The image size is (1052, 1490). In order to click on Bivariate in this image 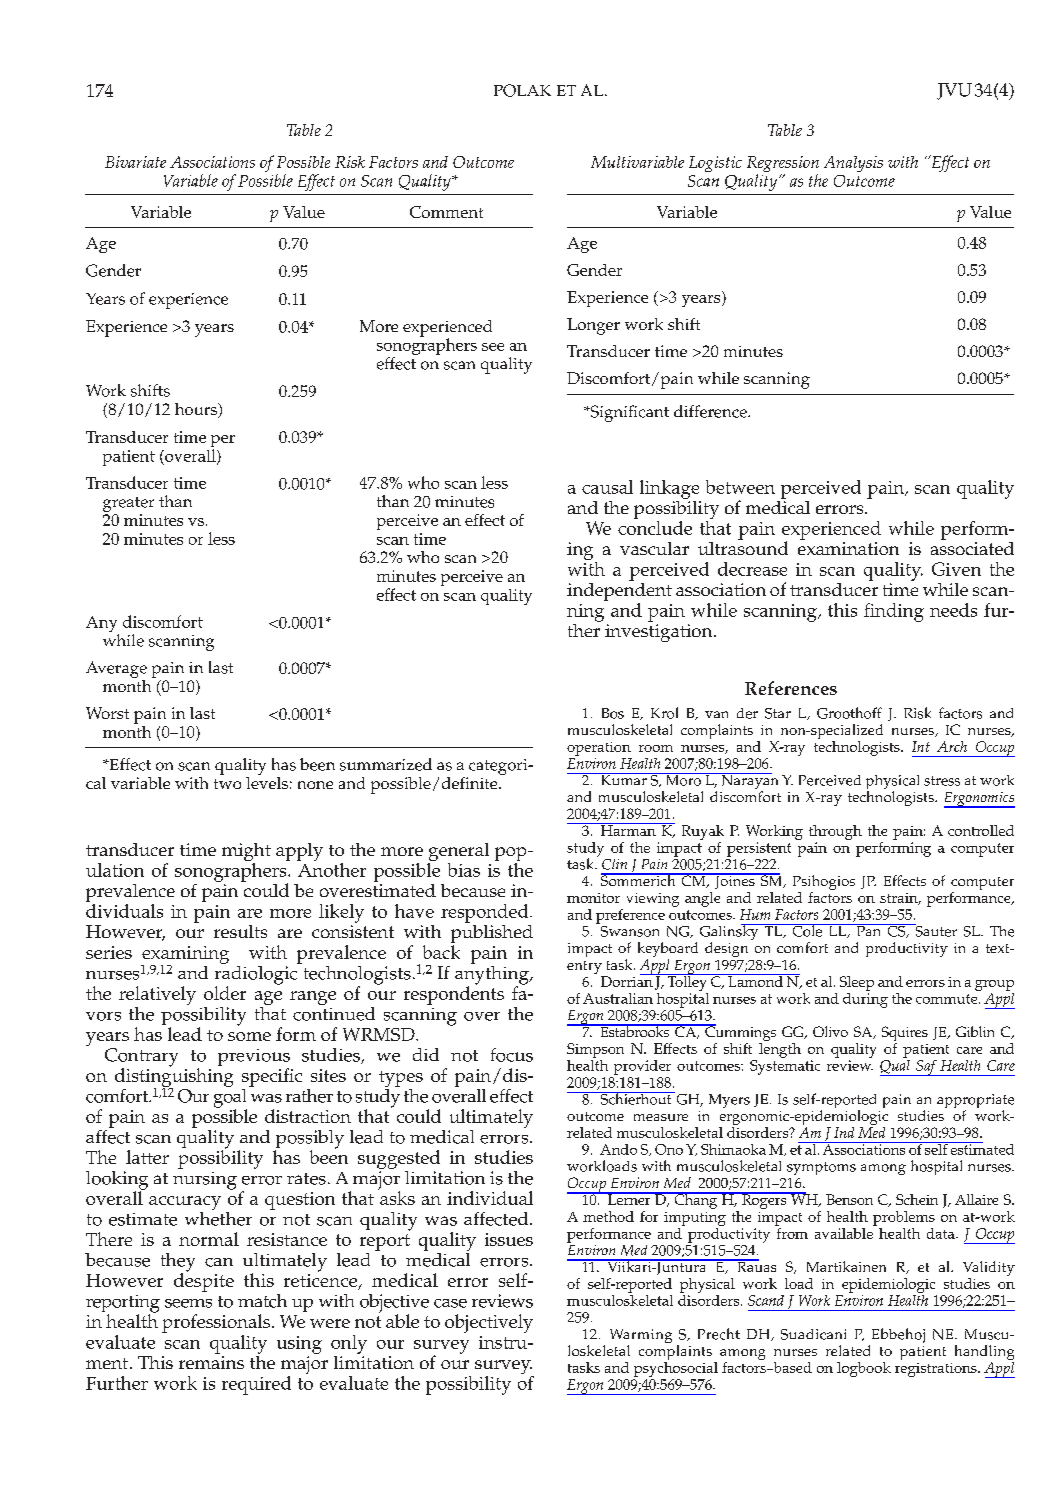, I will do `click(135, 162)`.
